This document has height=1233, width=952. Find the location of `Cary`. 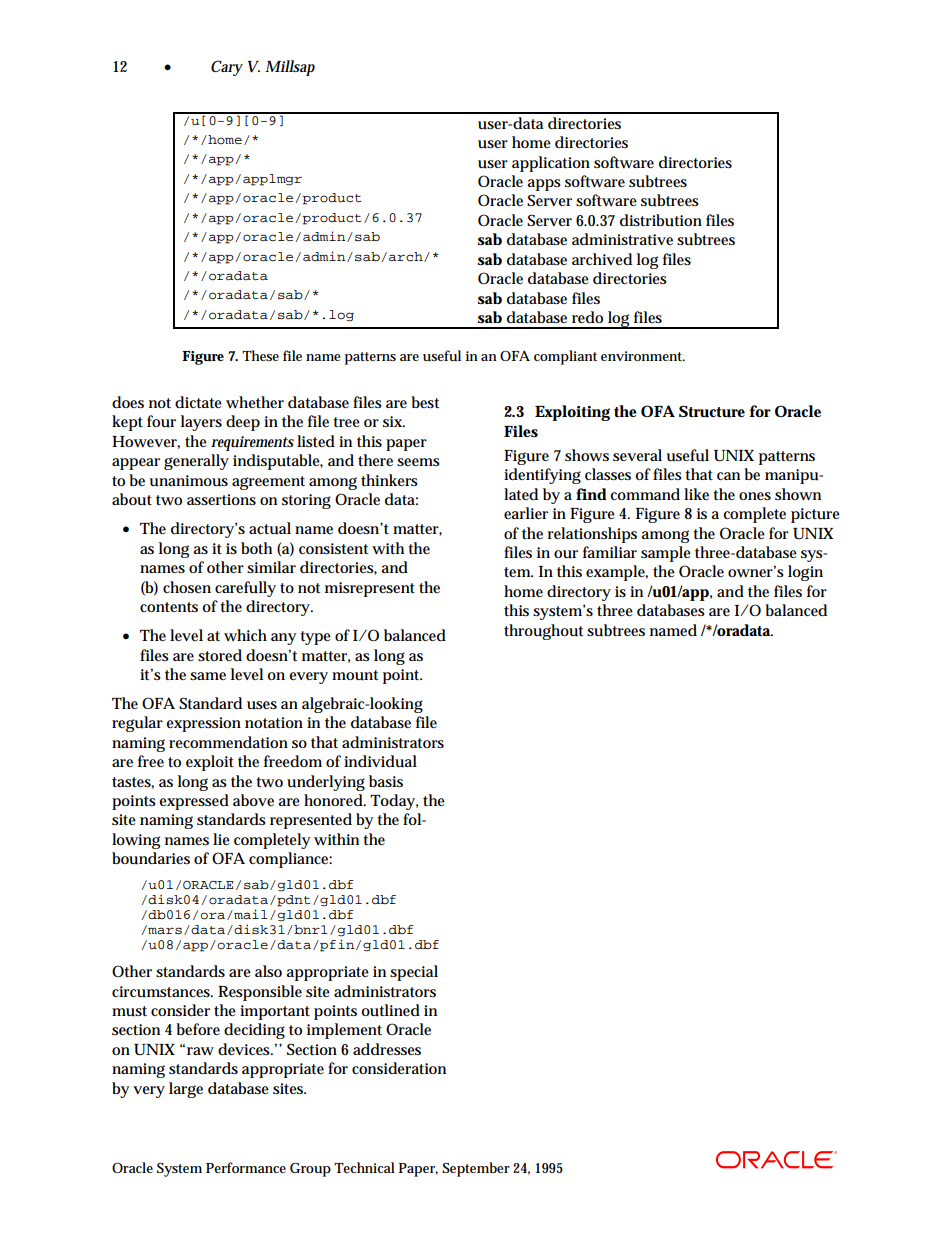

Cary is located at coordinates (227, 68).
